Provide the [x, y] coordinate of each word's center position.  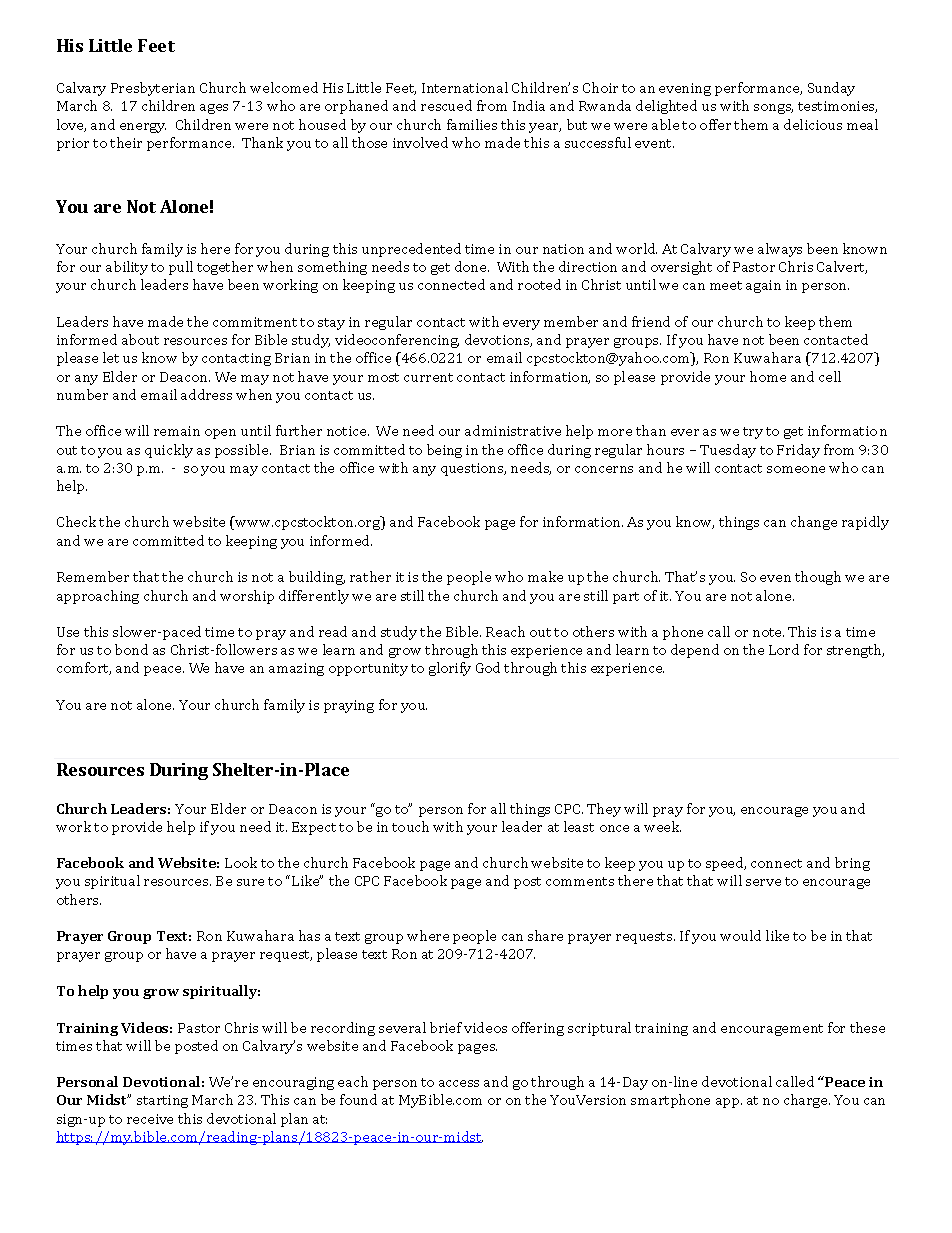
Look [241, 862]
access [459, 1083]
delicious [813, 124]
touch [410, 826]
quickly [169, 451]
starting [162, 1101]
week [662, 826]
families [472, 124]
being [444, 451]
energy [143, 128]
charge [807, 1101]
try [753, 433]
